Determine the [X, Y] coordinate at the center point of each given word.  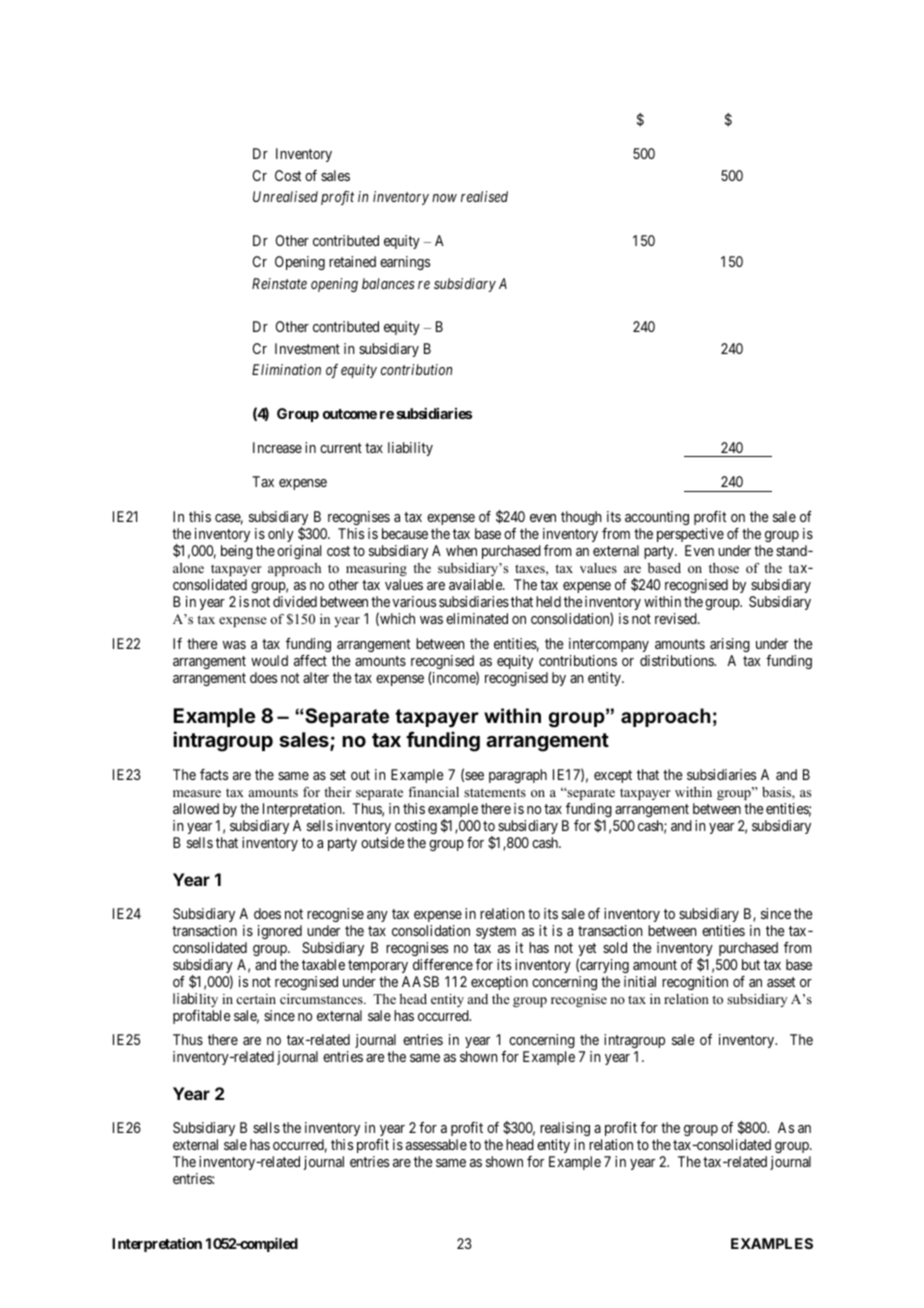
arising [730, 645]
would [269, 660]
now [444, 198]
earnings [405, 263]
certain [256, 999]
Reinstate [279, 283]
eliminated [477, 618]
